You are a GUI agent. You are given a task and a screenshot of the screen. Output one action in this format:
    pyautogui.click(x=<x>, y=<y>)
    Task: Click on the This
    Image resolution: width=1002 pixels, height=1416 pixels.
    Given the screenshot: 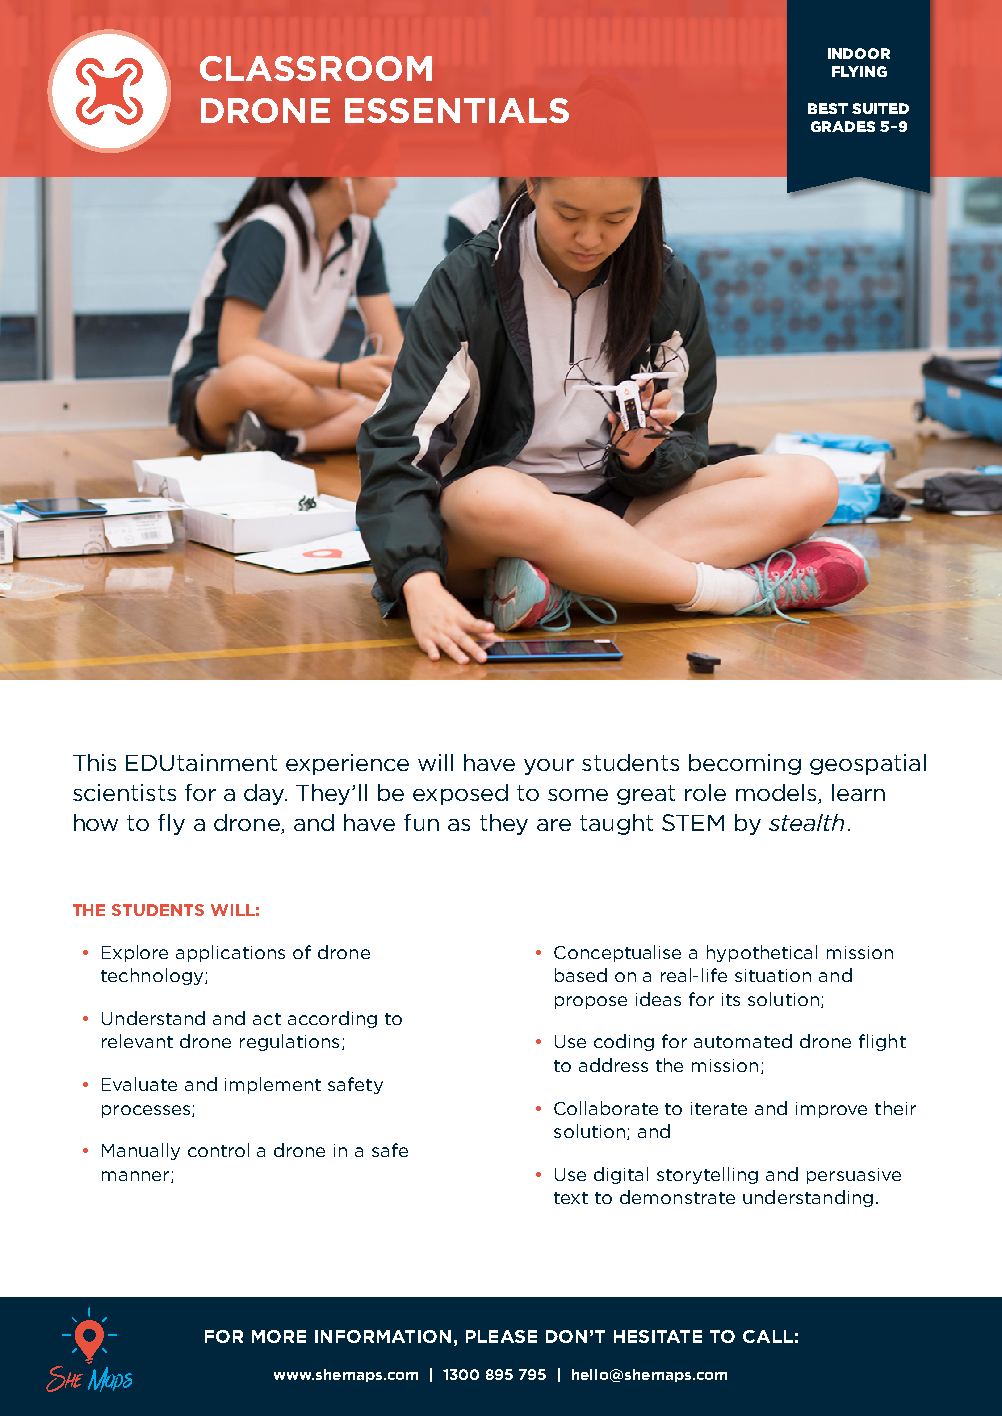 What is the action you would take?
    pyautogui.click(x=94, y=762)
